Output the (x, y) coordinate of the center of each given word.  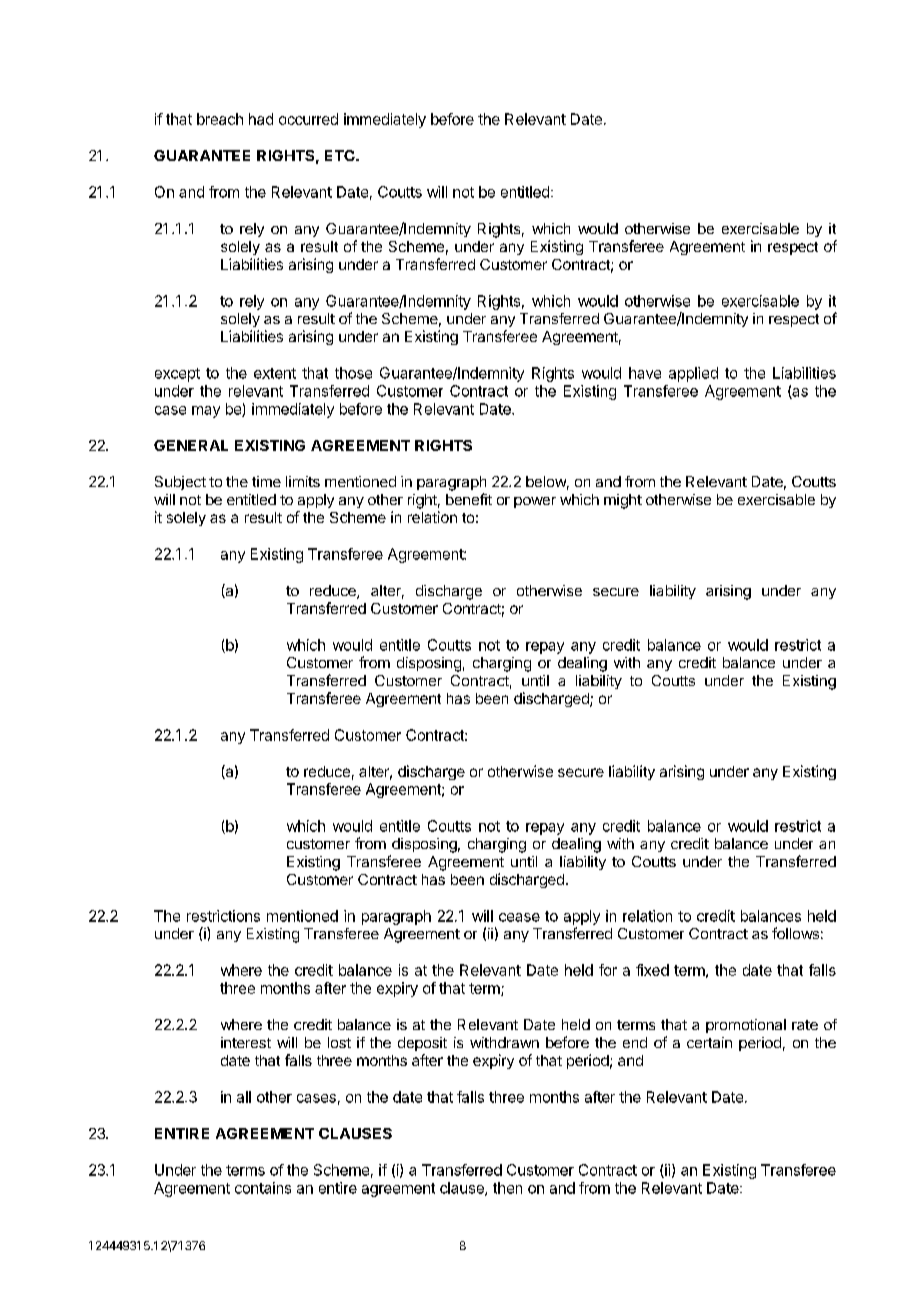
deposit (422, 1044)
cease (519, 917)
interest (246, 1042)
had (261, 119)
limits (303, 481)
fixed (652, 970)
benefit (469, 499)
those (353, 373)
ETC (341, 155)
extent (275, 373)
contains (263, 1188)
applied (693, 374)
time (266, 481)
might (623, 501)
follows (795, 933)
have (645, 373)
